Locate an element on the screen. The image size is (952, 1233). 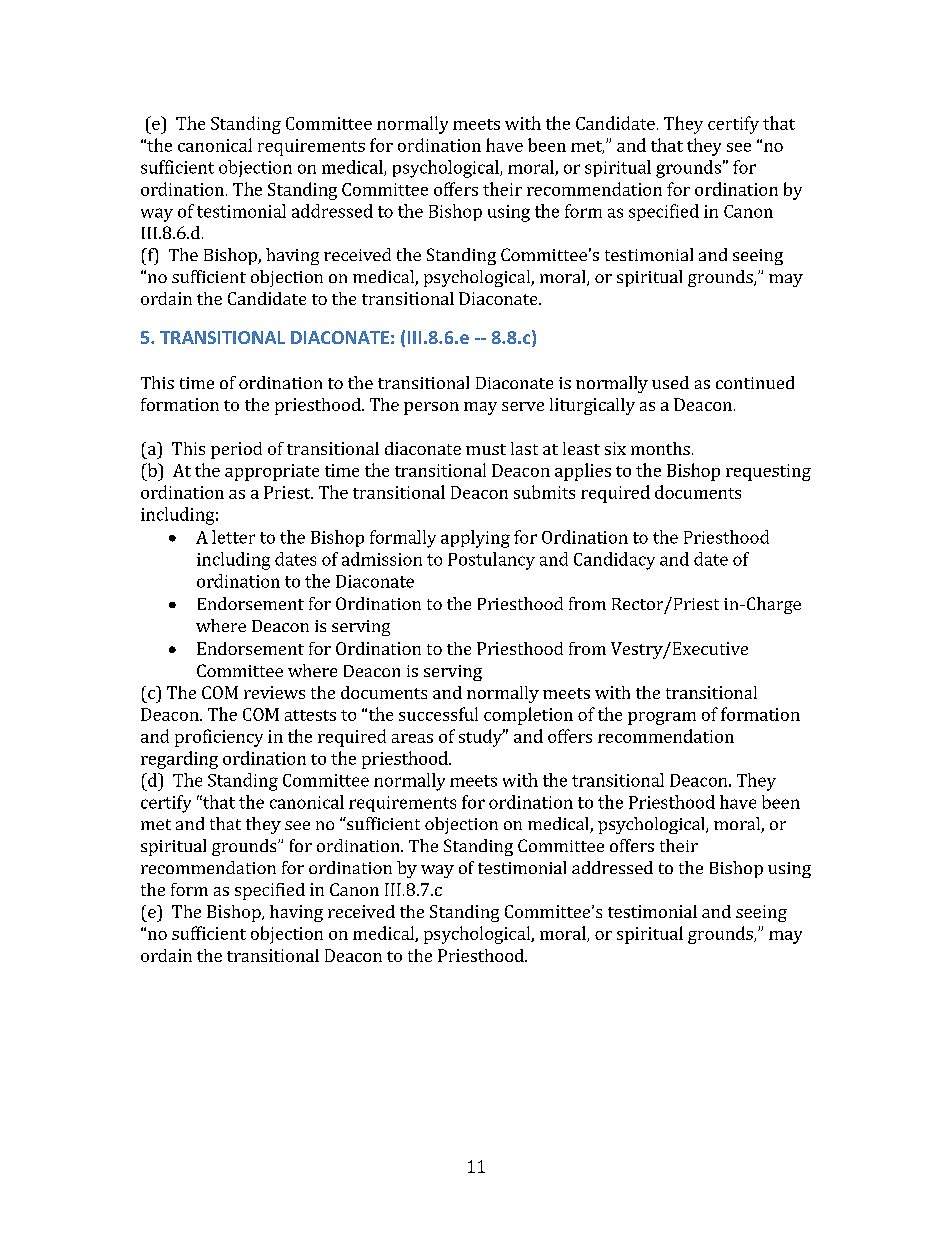
person is located at coordinates (431, 408).
